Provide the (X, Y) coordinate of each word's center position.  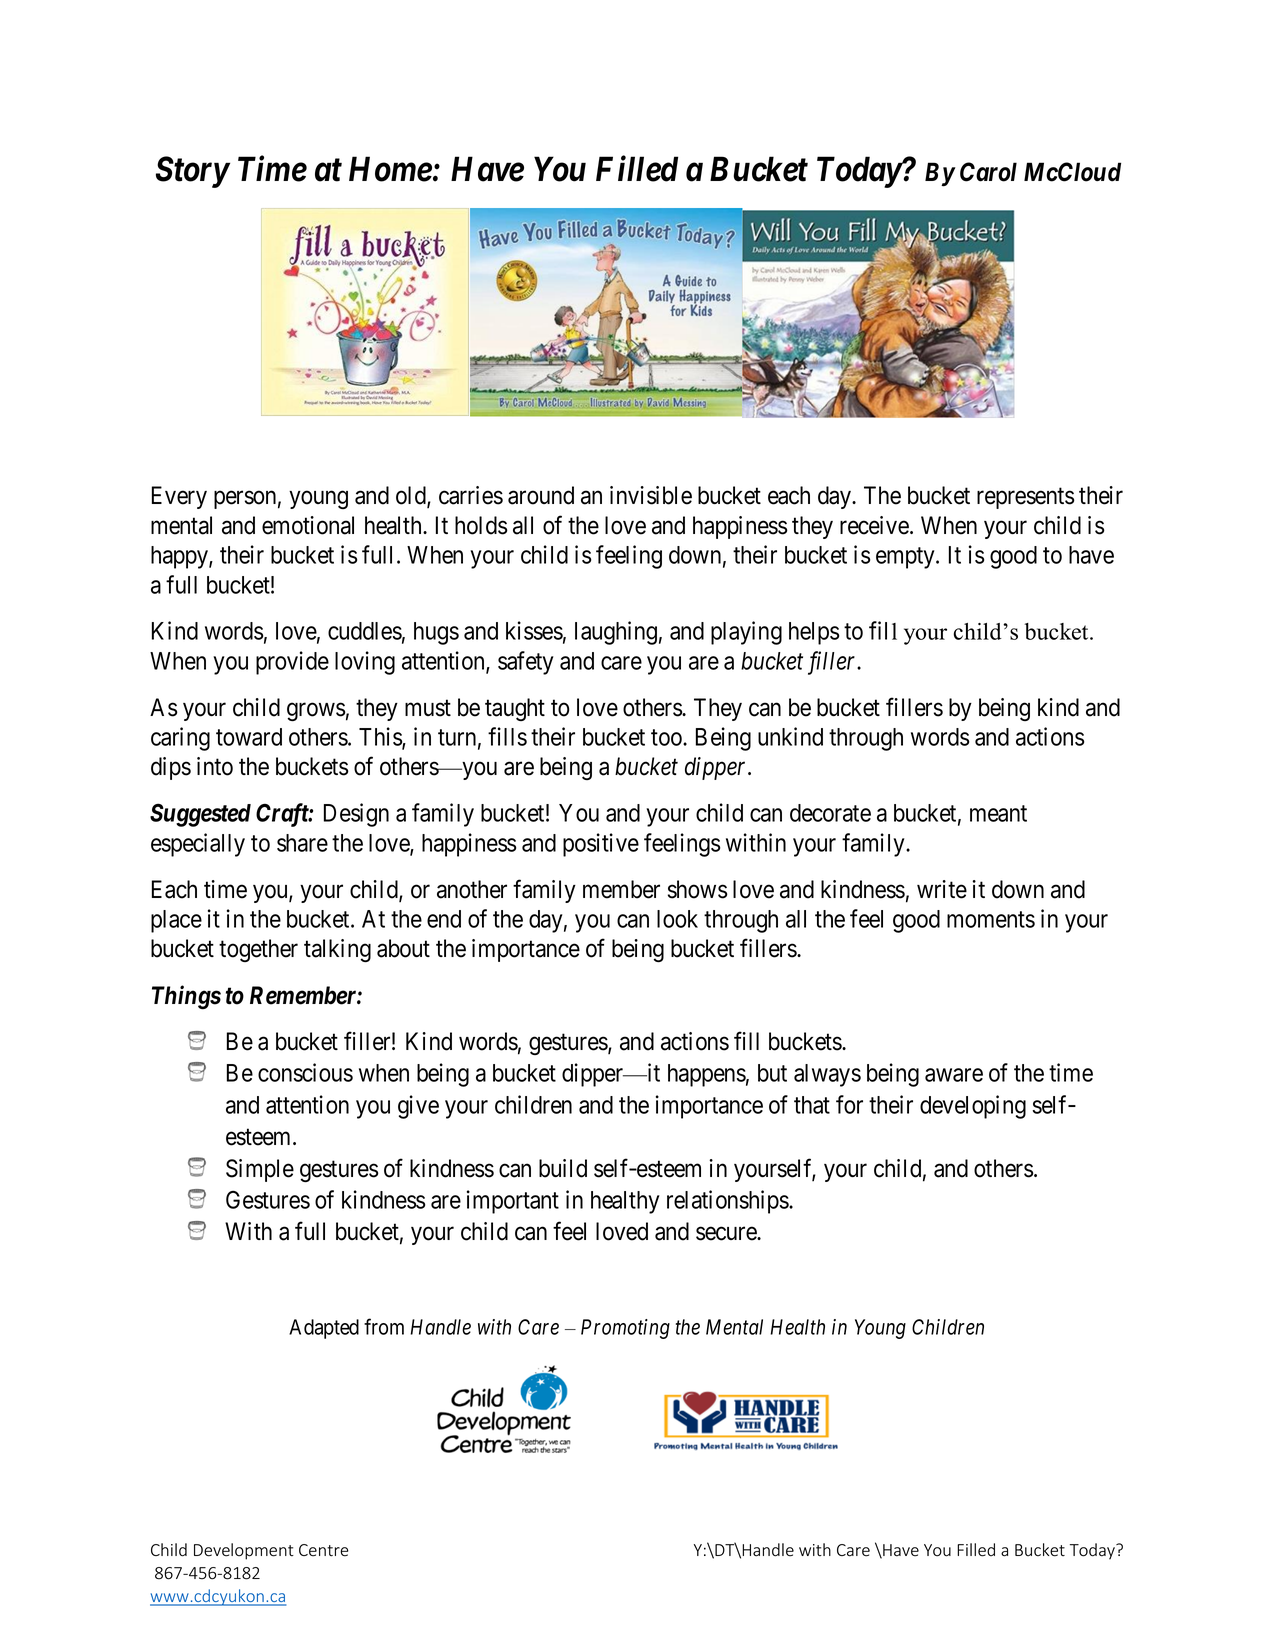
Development (244, 1551)
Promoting (625, 1329)
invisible (651, 495)
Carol (988, 172)
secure (727, 1234)
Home (390, 169)
